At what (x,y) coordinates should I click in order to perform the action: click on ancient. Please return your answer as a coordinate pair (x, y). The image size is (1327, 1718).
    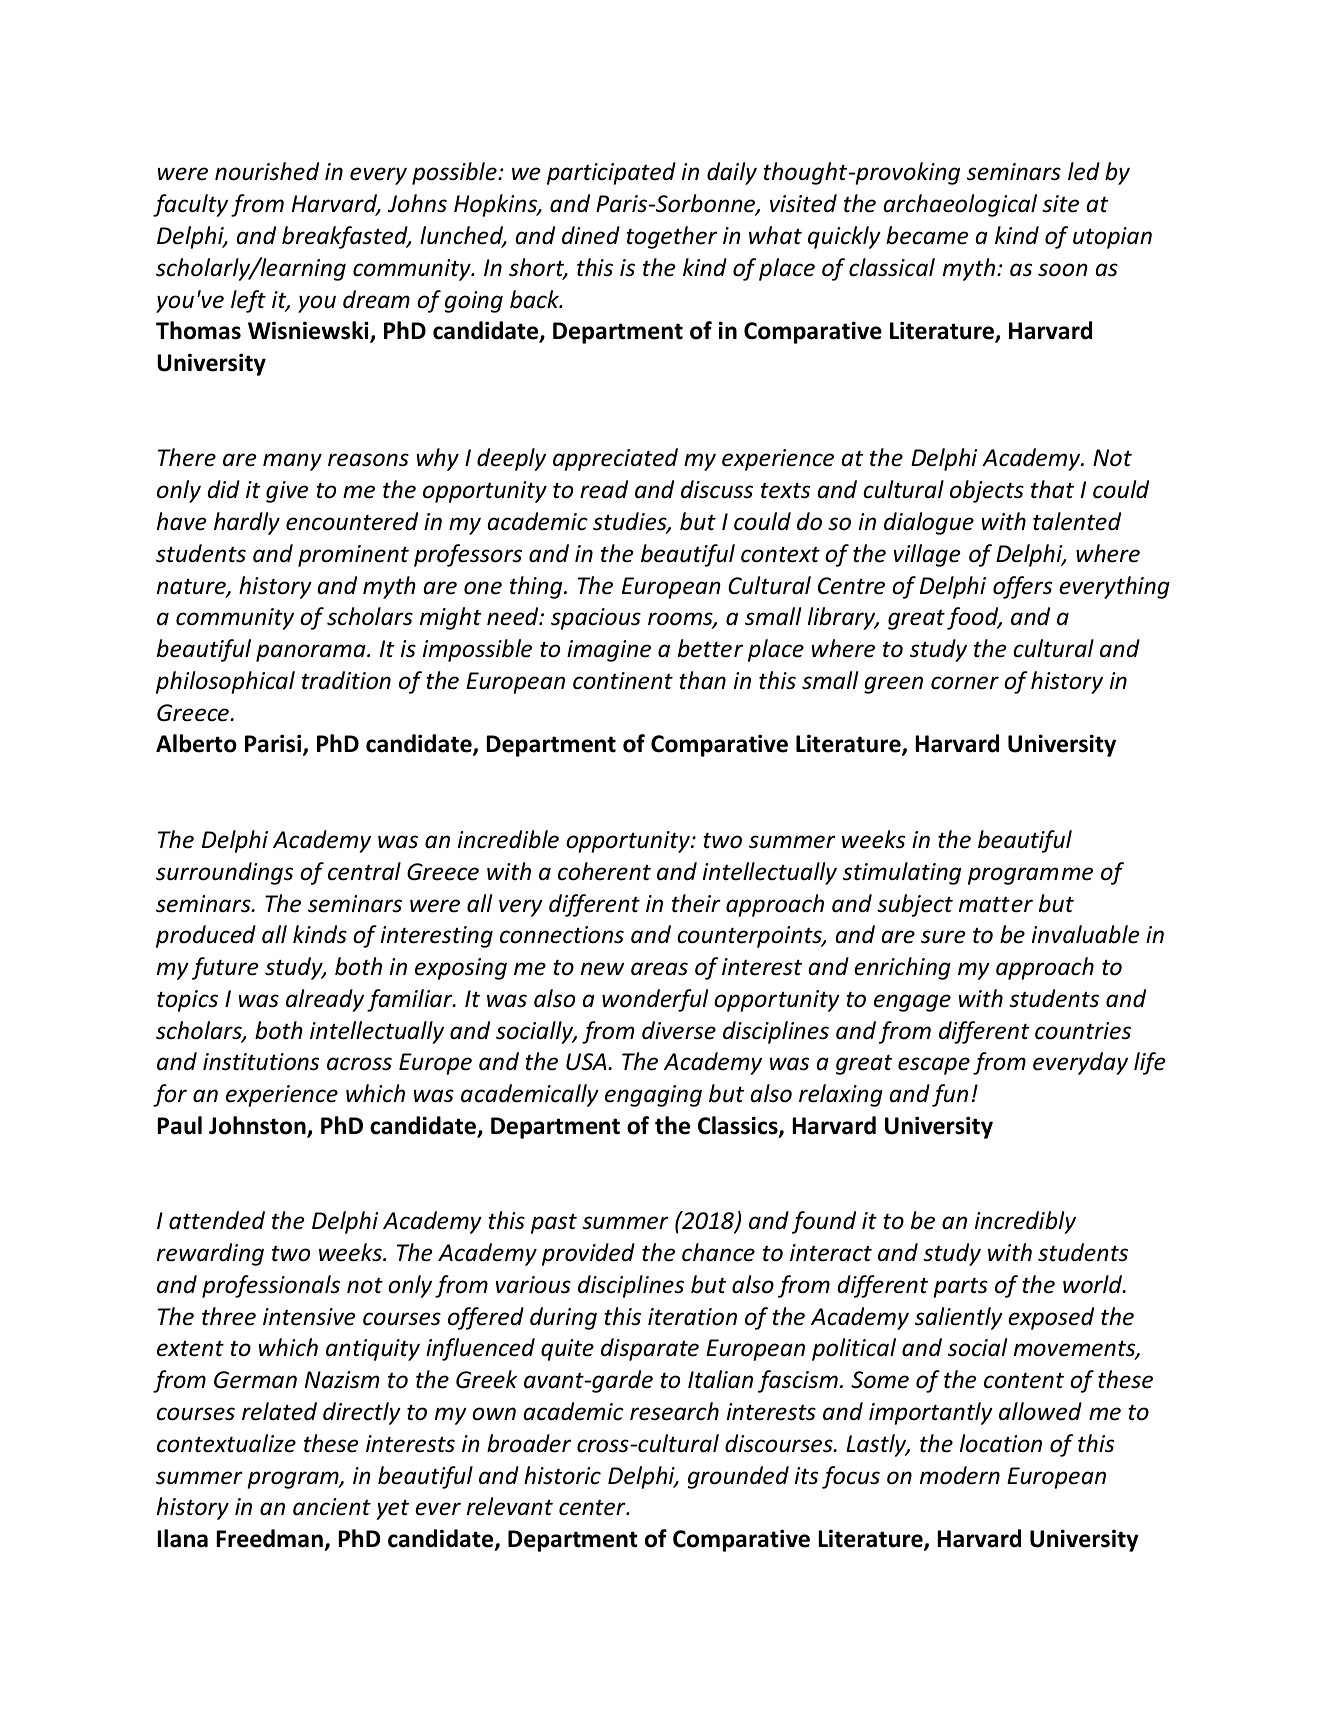
    Looking at the image, I should click on (332, 1507).
